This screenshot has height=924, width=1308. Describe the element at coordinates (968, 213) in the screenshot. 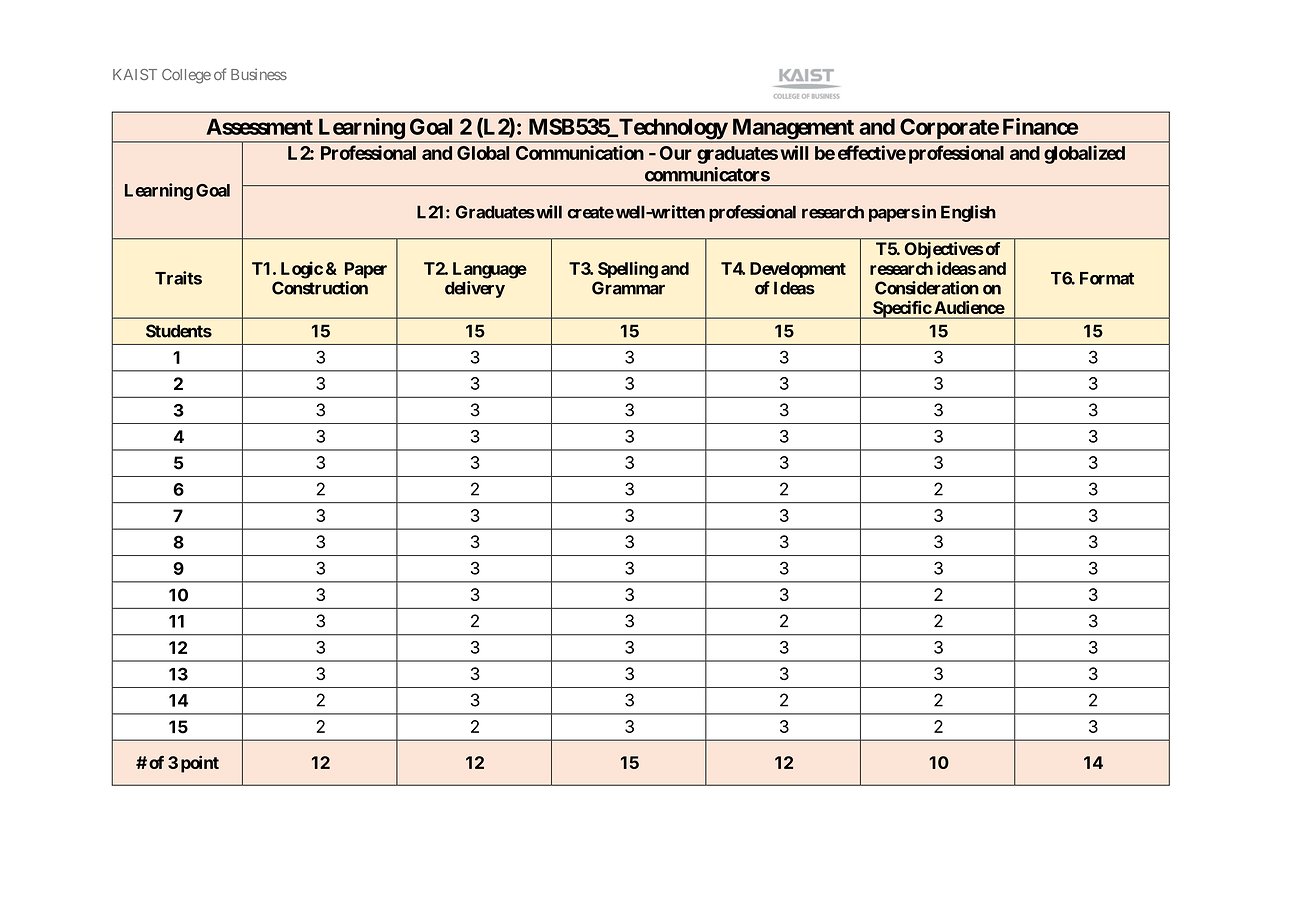

I see `English` at that location.
